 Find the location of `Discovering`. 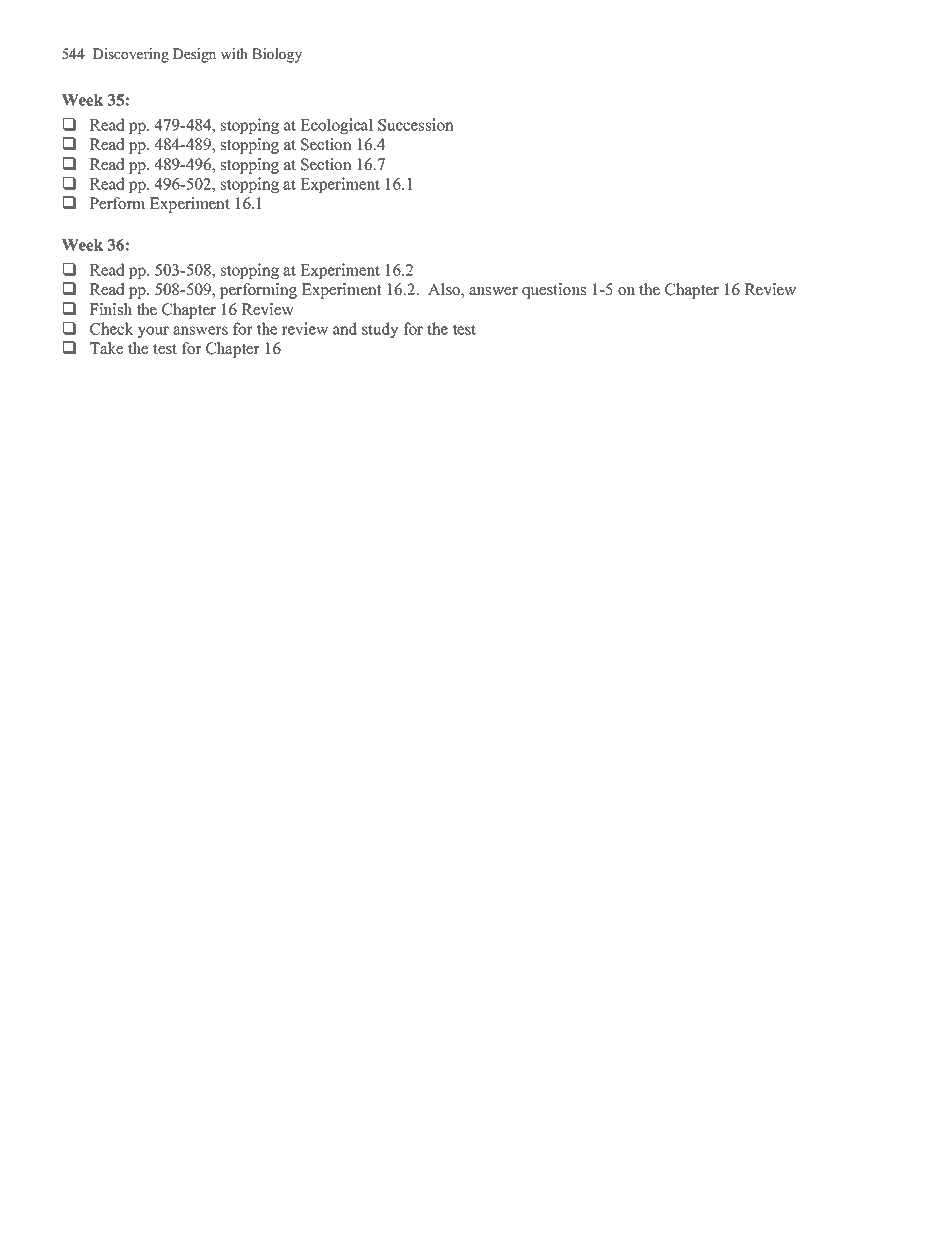

Discovering is located at coordinates (131, 55).
